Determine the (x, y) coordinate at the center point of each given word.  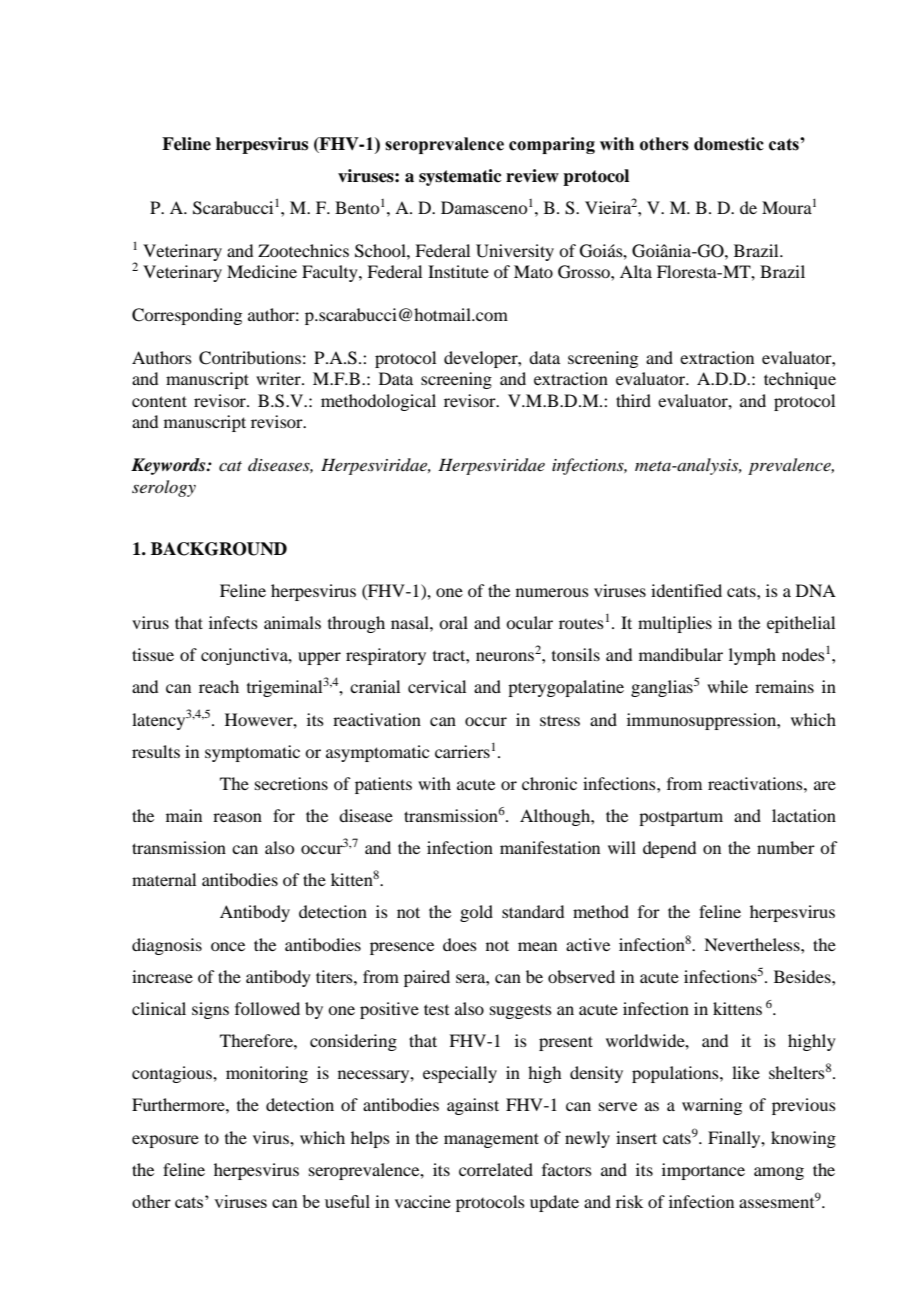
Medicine (262, 271)
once (228, 946)
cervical (437, 686)
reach (219, 686)
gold (476, 913)
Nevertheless (753, 944)
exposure (165, 1141)
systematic (460, 177)
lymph (752, 656)
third (633, 400)
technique (800, 380)
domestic (729, 144)
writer (279, 378)
